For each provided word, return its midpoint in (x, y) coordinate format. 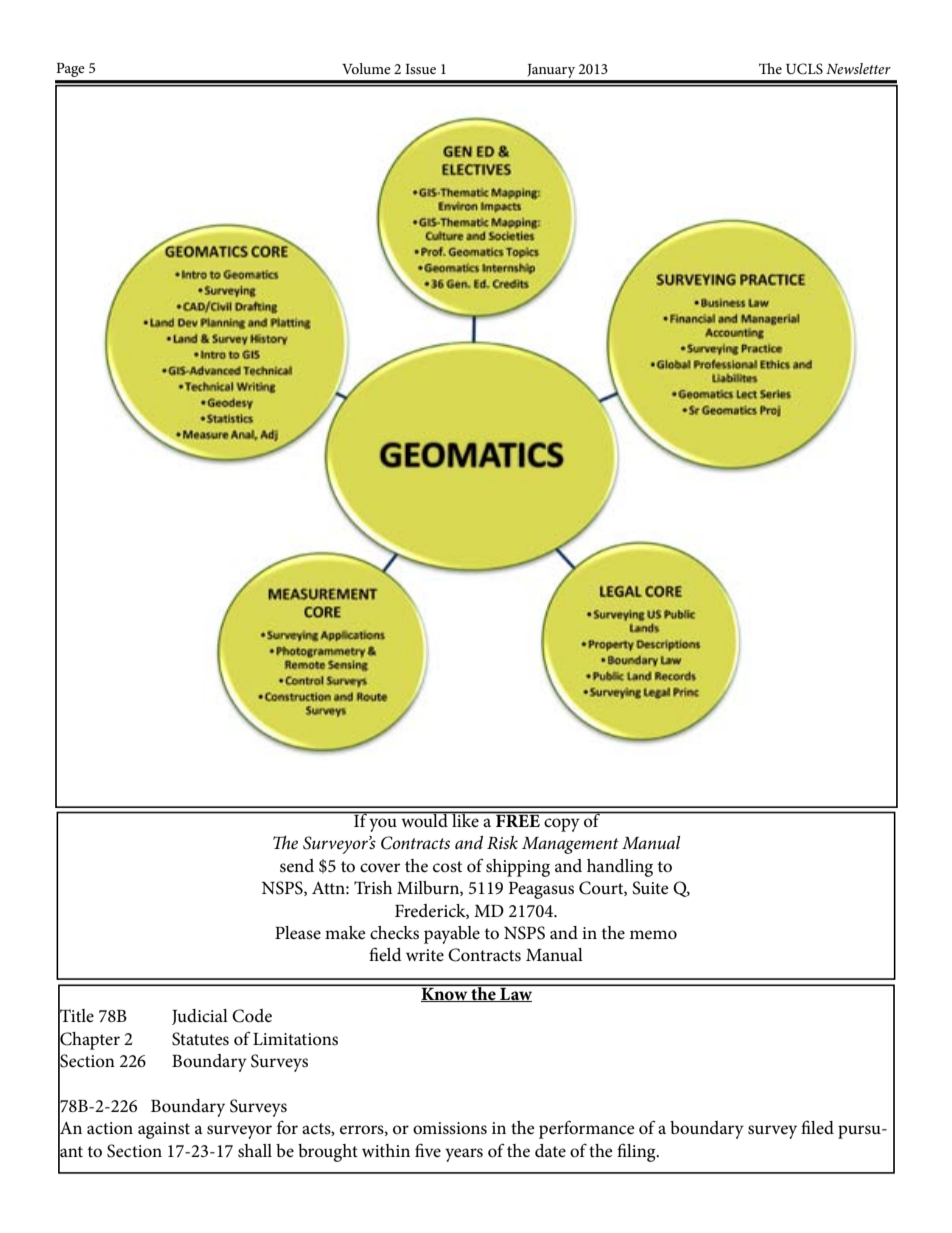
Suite (650, 888)
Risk (502, 842)
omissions (450, 1128)
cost (447, 867)
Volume (366, 68)
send (297, 866)
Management (570, 845)
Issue (420, 69)
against (164, 1130)
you (383, 825)
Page (70, 70)
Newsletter (858, 68)
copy (562, 825)
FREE (518, 819)
